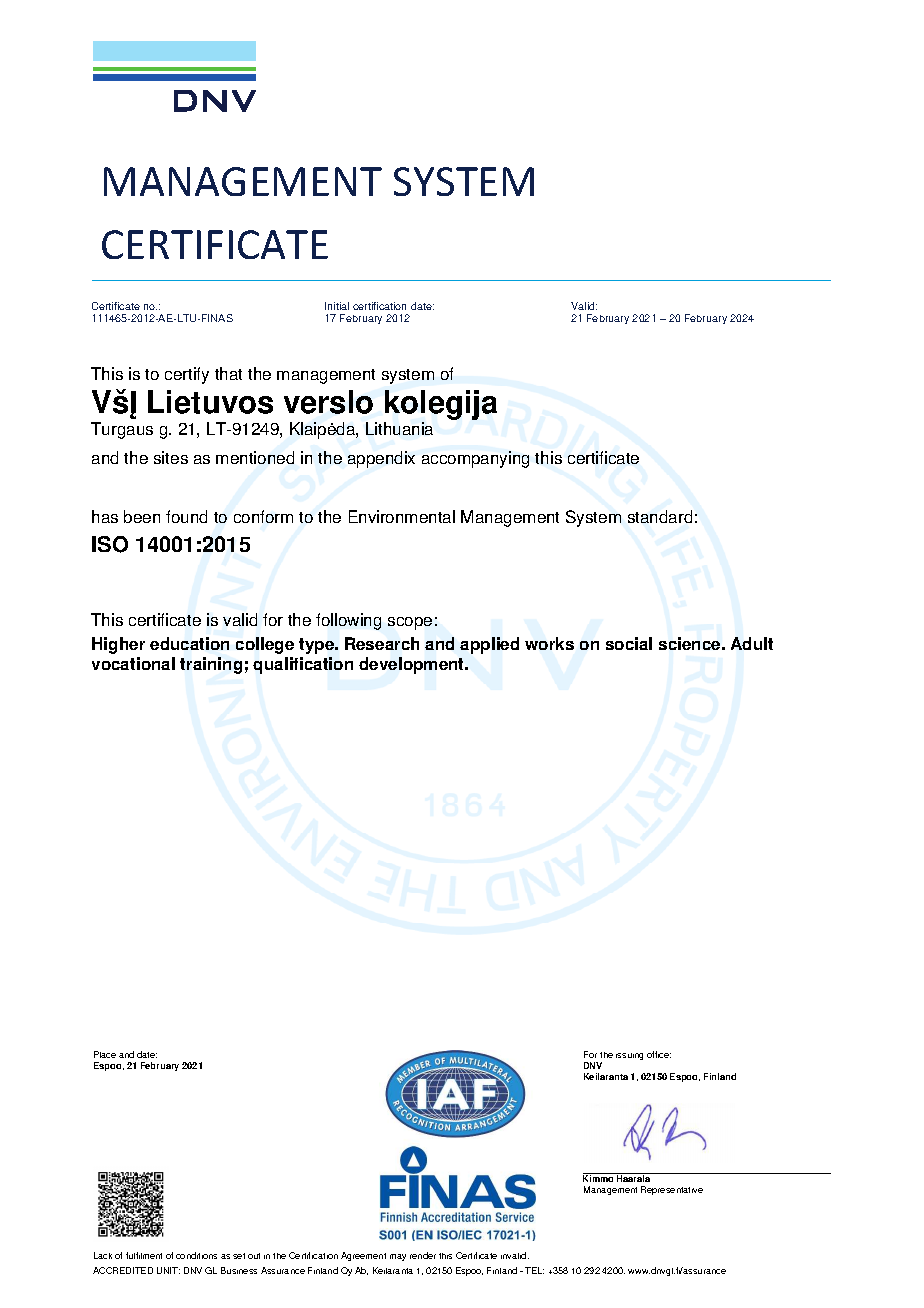 Image resolution: width=924 pixels, height=1308 pixels. What do you see at coordinates (187, 375) in the screenshot?
I see `certify` at bounding box center [187, 375].
